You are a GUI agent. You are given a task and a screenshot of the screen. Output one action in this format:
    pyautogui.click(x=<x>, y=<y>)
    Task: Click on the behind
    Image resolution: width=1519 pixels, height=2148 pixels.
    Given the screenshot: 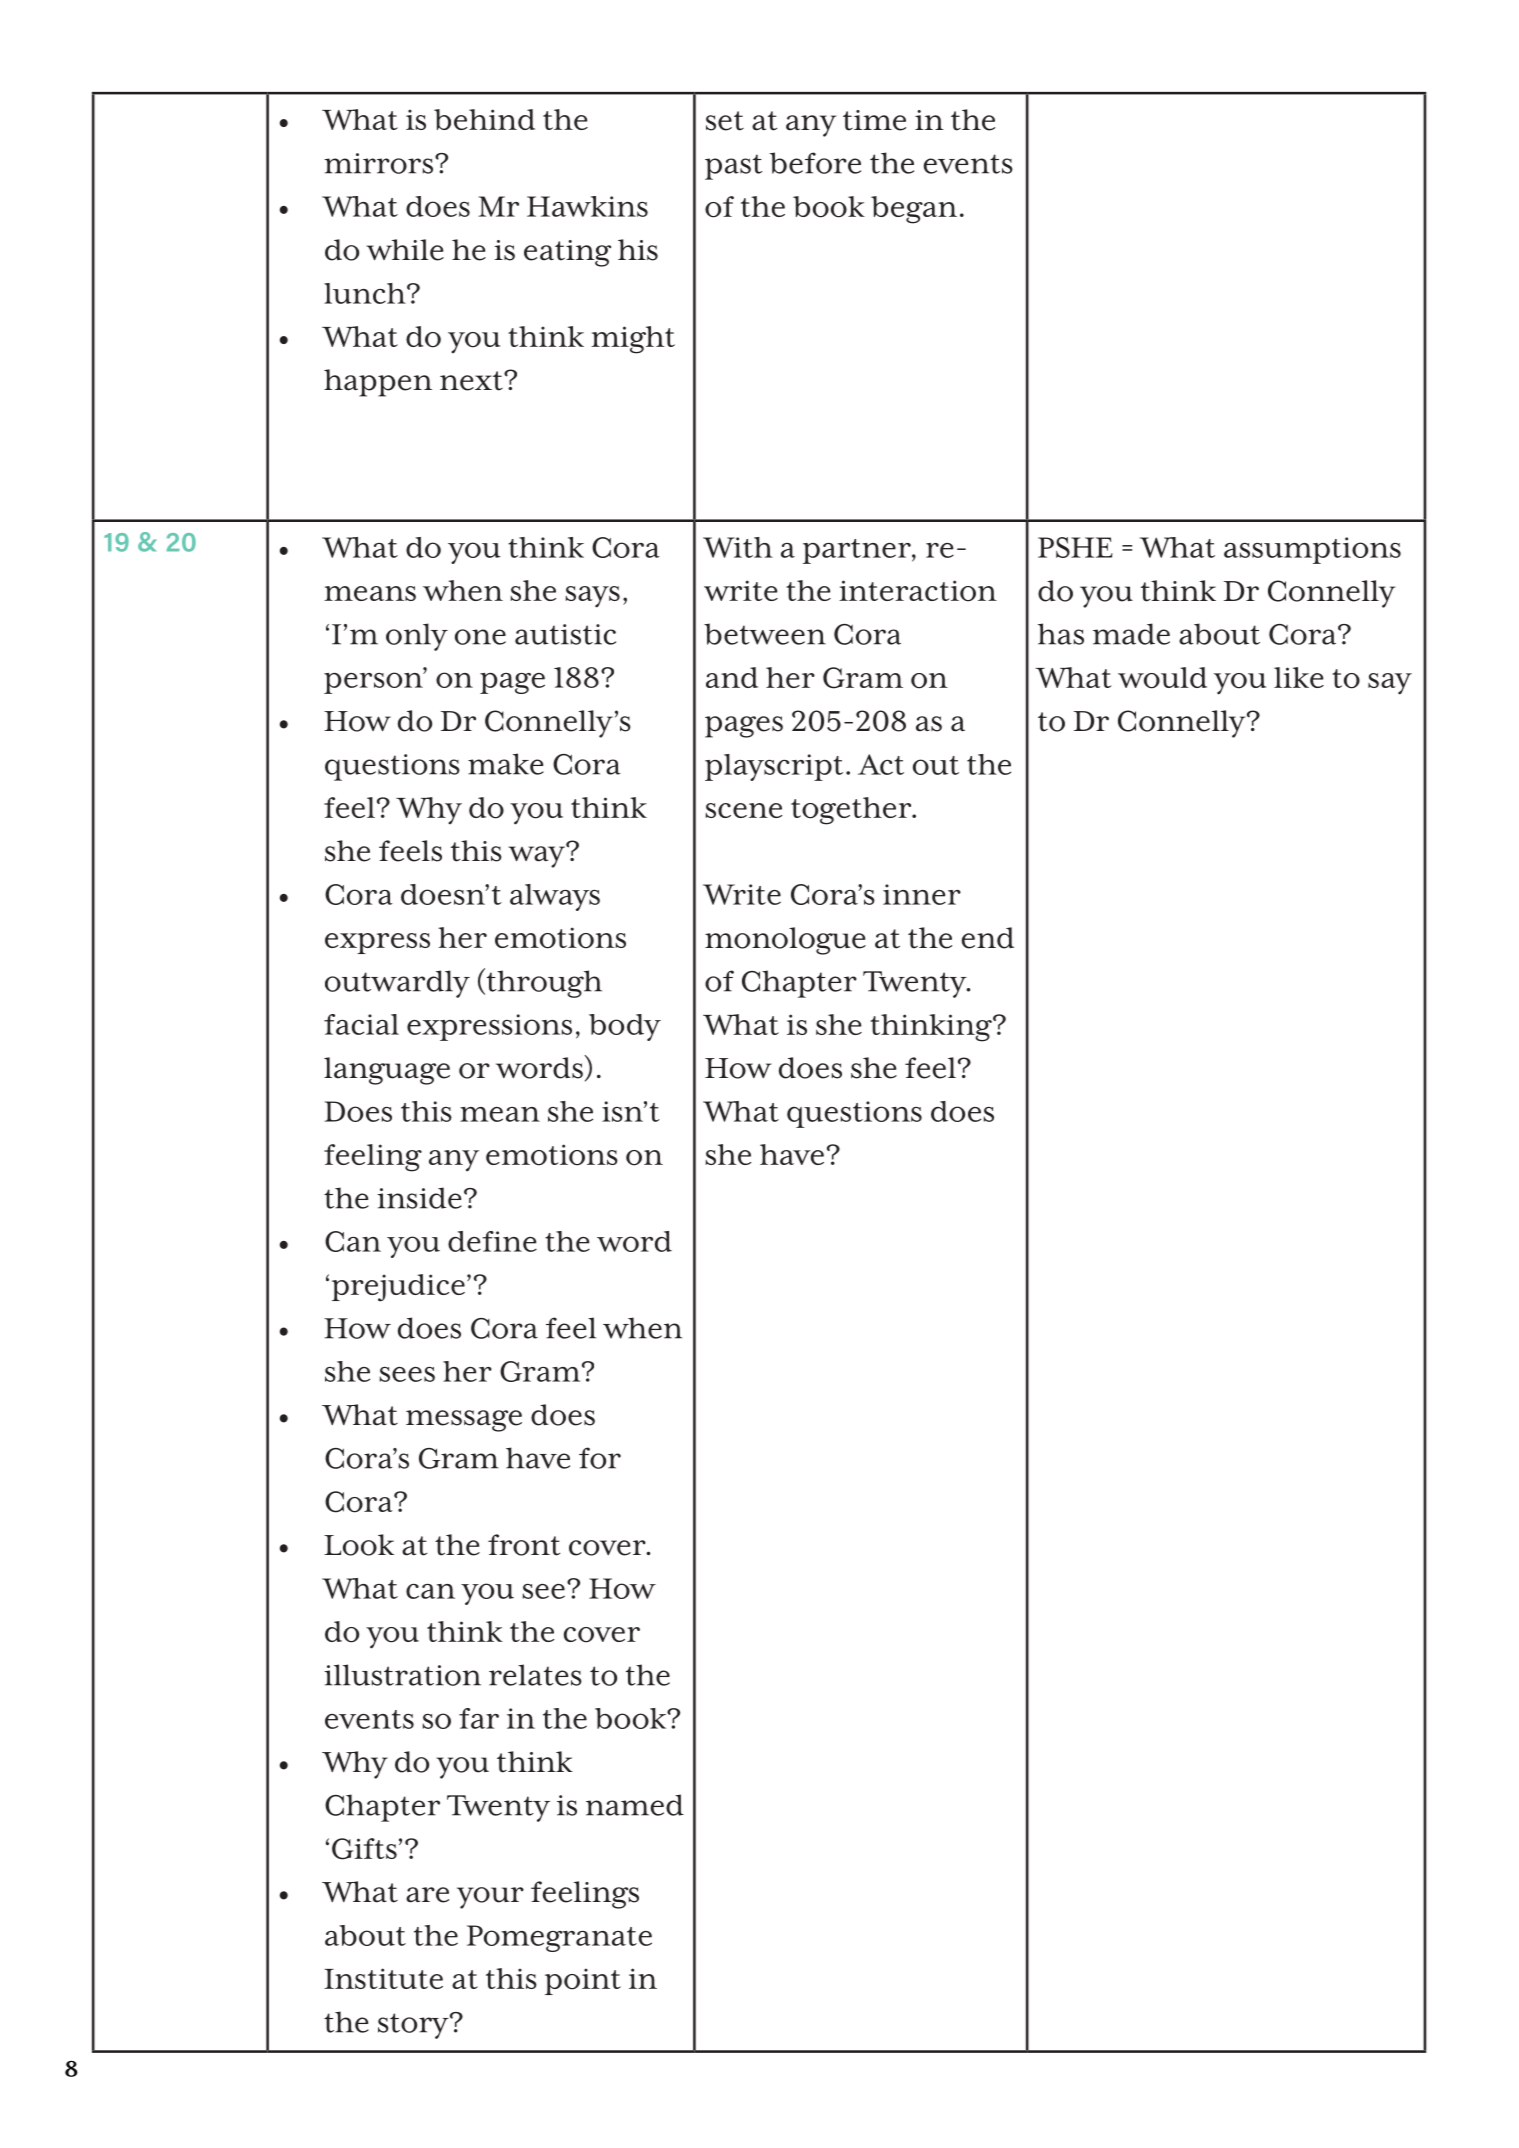 What is the action you would take?
    pyautogui.click(x=484, y=119)
